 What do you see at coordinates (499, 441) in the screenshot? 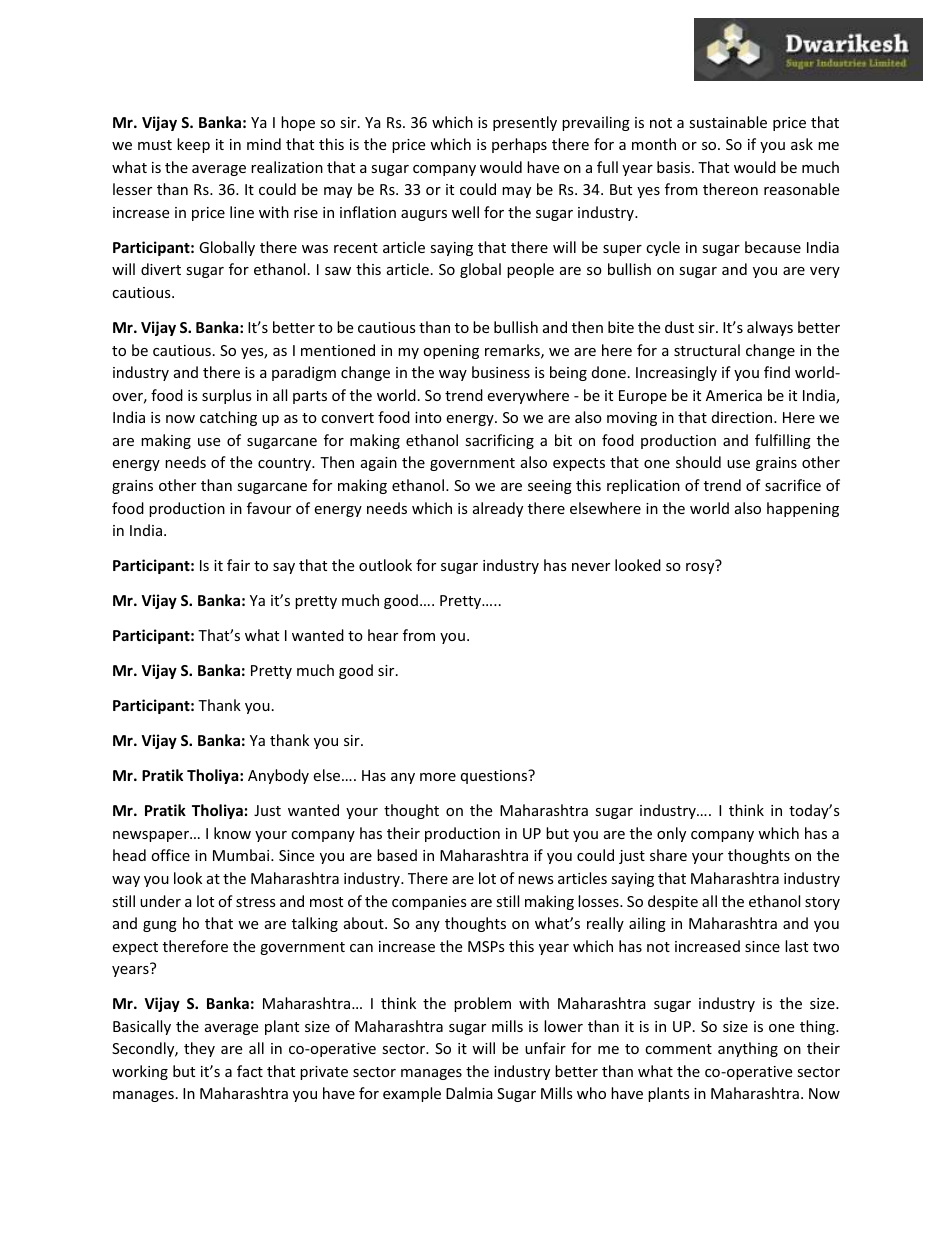
I see `sacrificing` at bounding box center [499, 441].
